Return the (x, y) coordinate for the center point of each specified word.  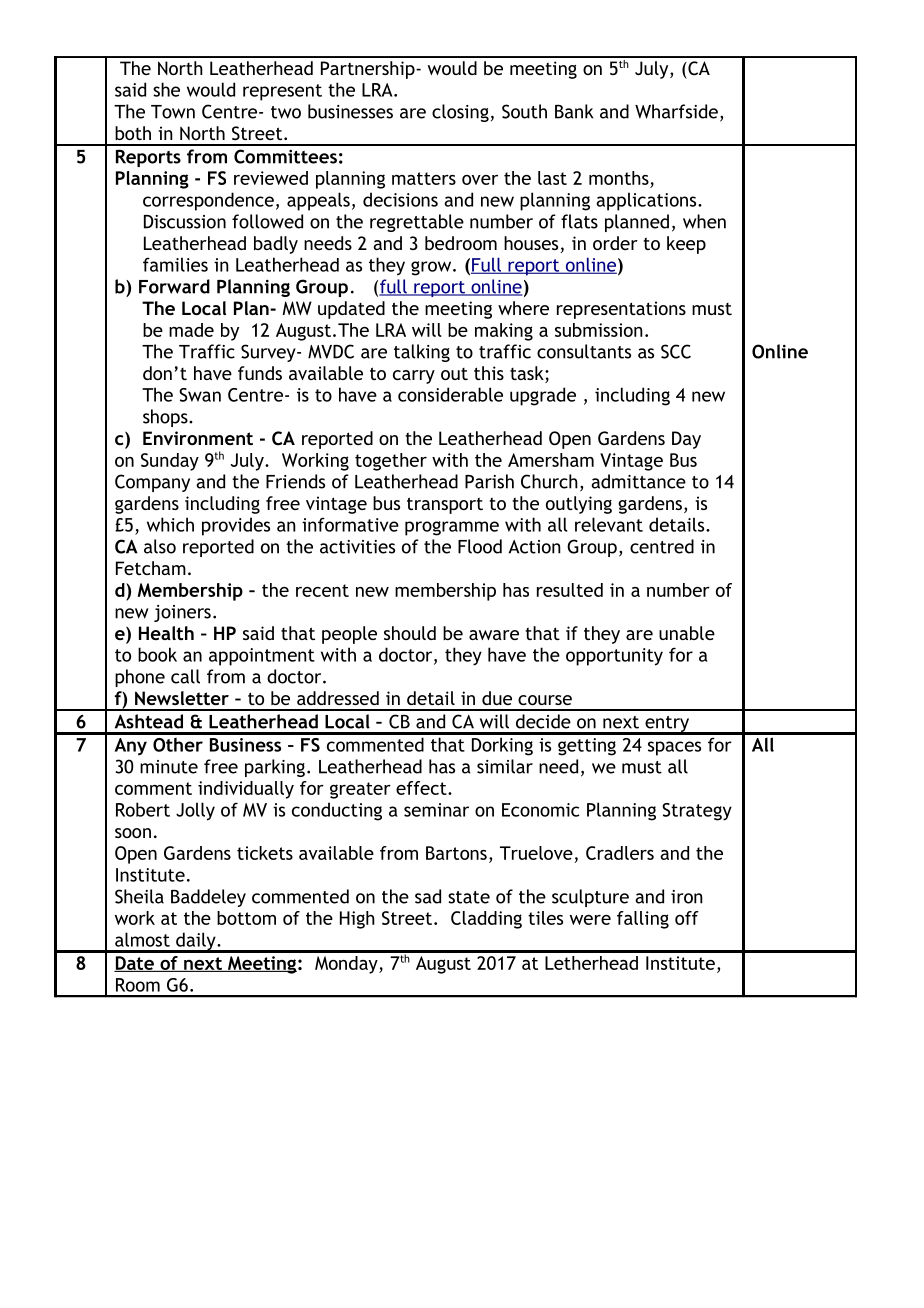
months (619, 178)
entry (667, 725)
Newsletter (182, 698)
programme (452, 528)
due (497, 698)
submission (599, 330)
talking (422, 353)
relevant (609, 524)
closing (460, 113)
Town (173, 112)
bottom (246, 918)
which (170, 524)
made (191, 330)
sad (428, 896)
